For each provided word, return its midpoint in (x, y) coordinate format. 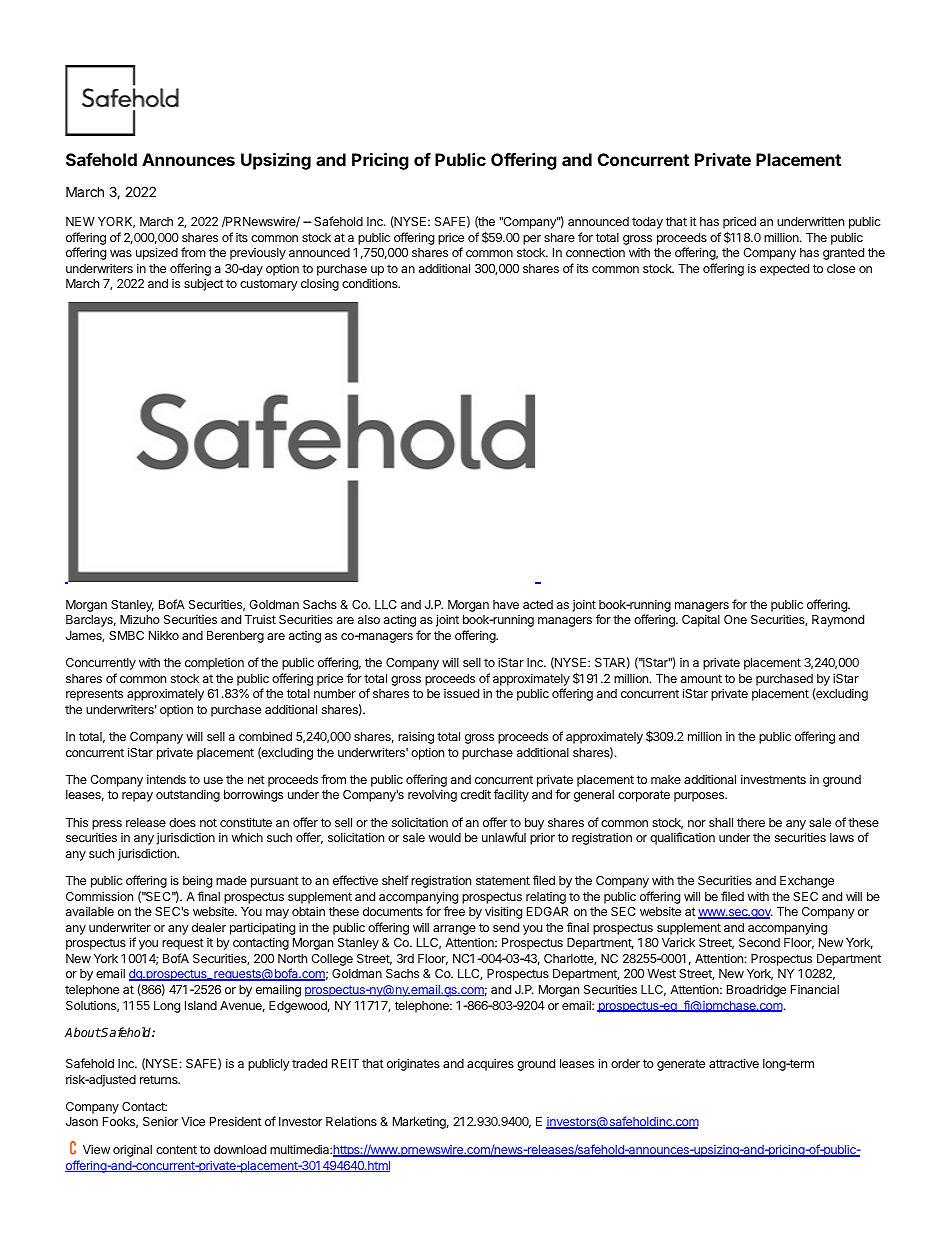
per (532, 240)
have (506, 604)
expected (784, 270)
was (121, 253)
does (182, 822)
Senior (160, 1121)
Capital (701, 620)
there (751, 822)
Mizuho (140, 619)
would (445, 837)
